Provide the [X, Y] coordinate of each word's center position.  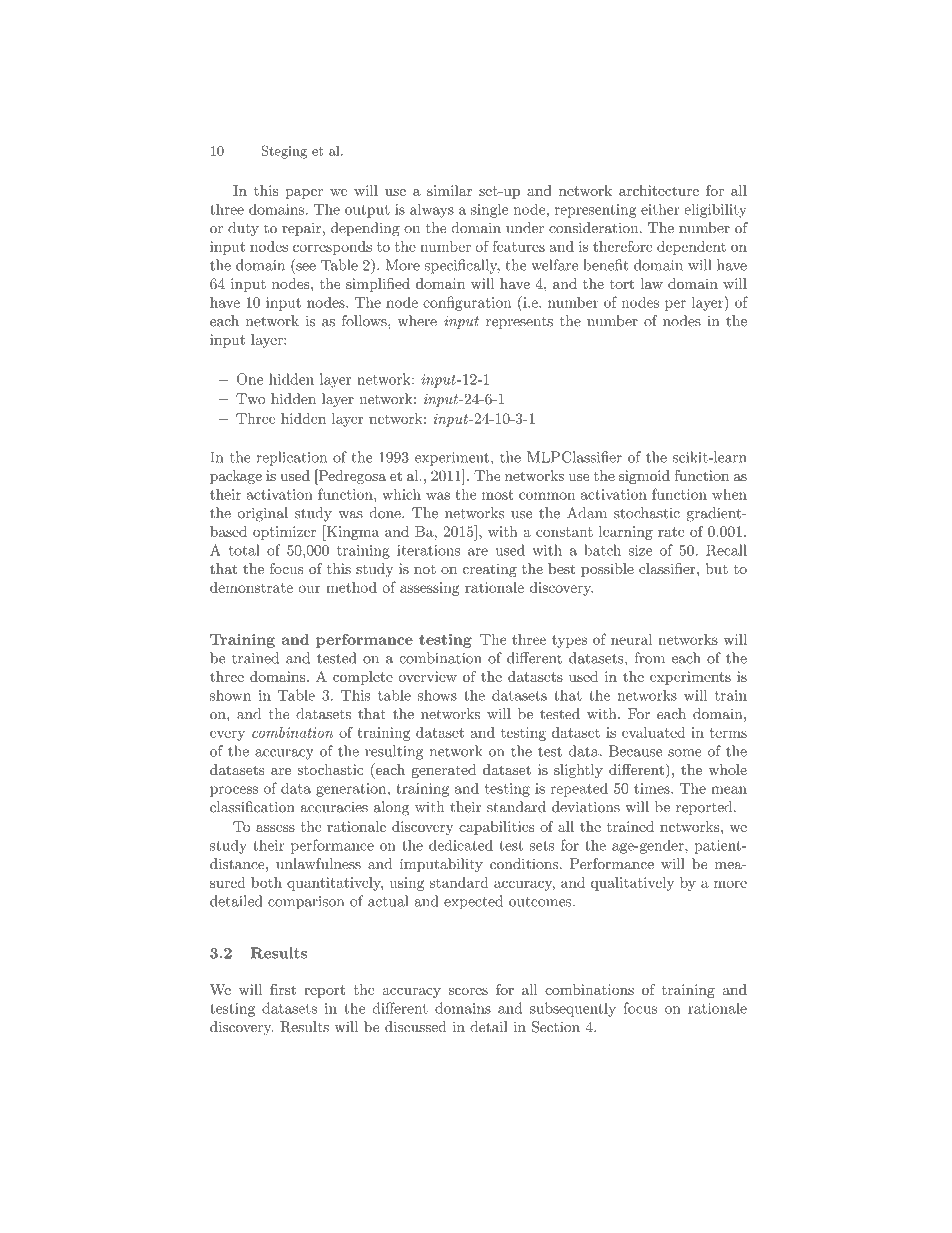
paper [304, 194]
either [660, 209]
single [489, 210]
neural [631, 639]
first [283, 989]
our [310, 589]
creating [490, 570]
